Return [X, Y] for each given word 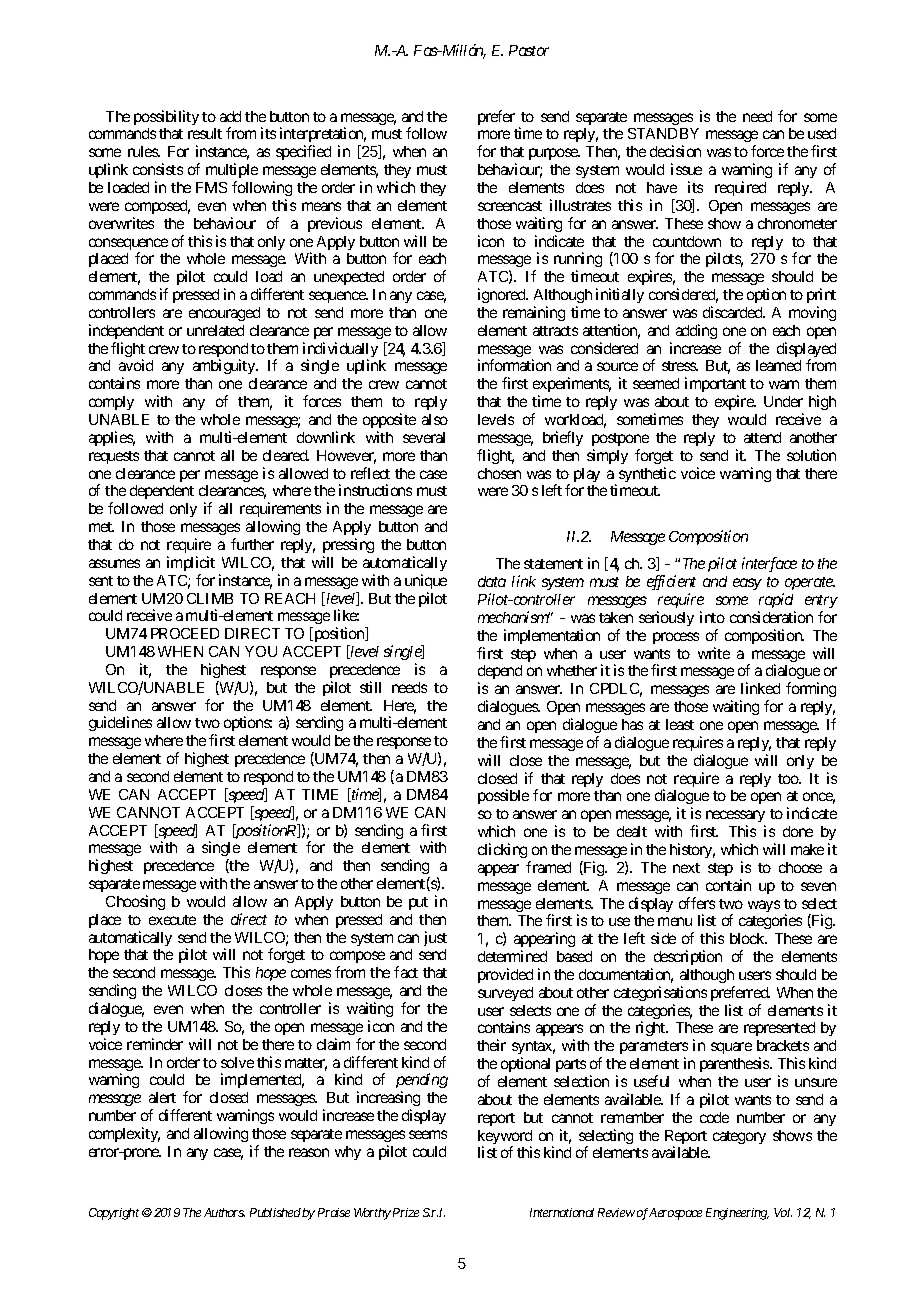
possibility [166, 117]
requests [114, 457]
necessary [735, 818]
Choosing [135, 902]
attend [762, 437]
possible [503, 796]
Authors [224, 1212]
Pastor [529, 50]
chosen [499, 473]
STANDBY [663, 133]
